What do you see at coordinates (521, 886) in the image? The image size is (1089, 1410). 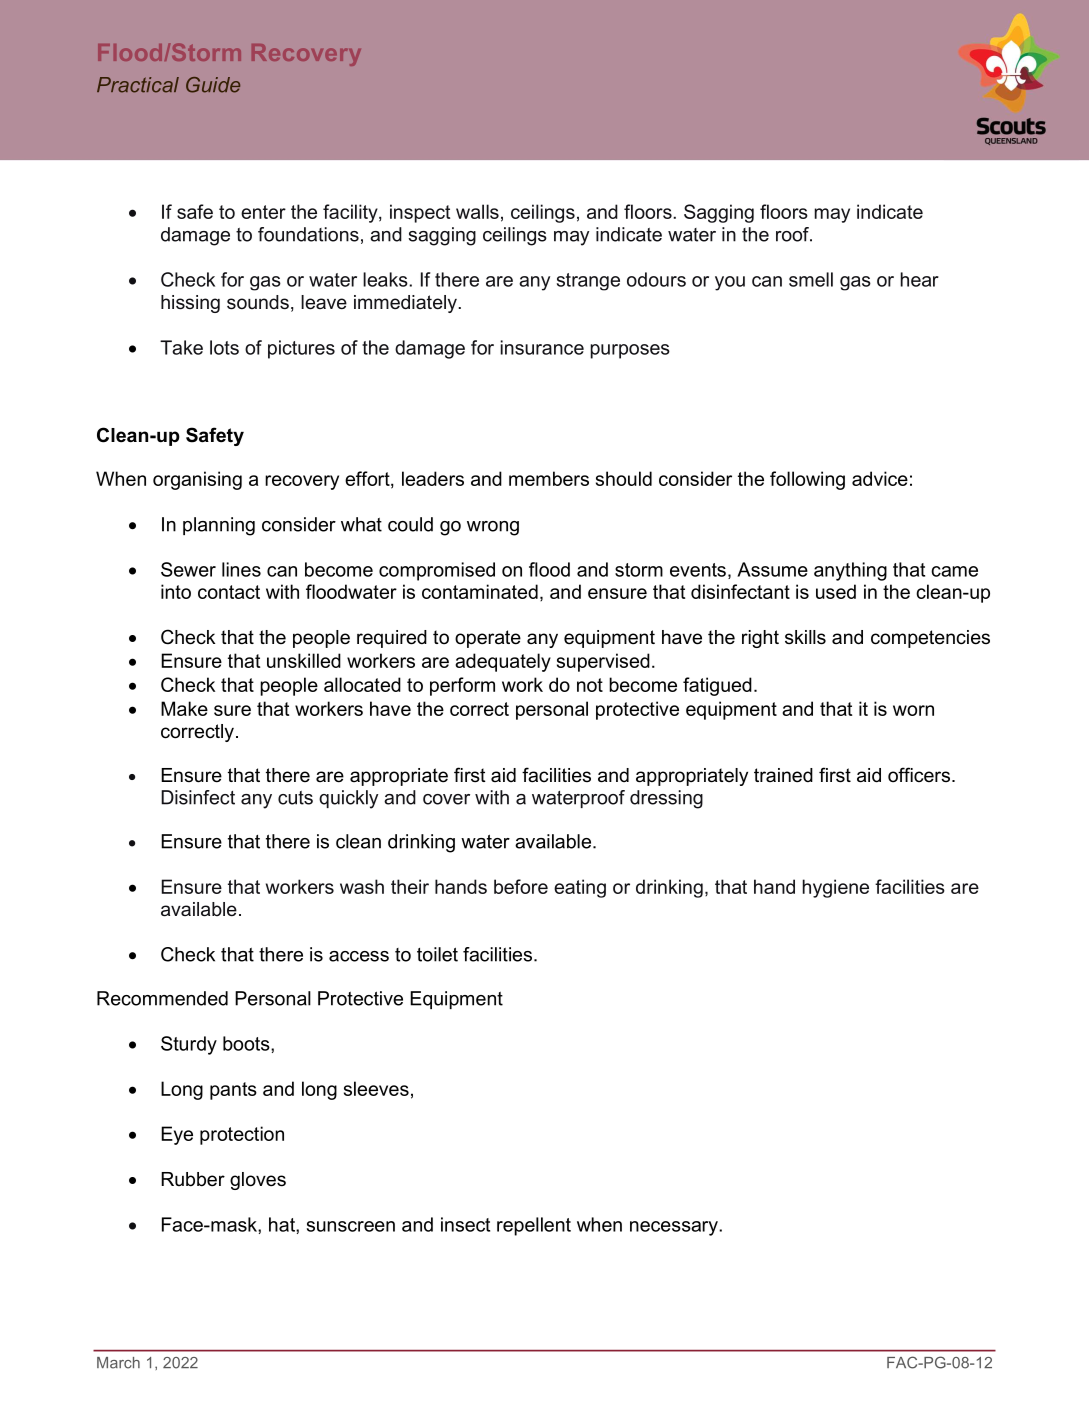 I see `before` at bounding box center [521, 886].
